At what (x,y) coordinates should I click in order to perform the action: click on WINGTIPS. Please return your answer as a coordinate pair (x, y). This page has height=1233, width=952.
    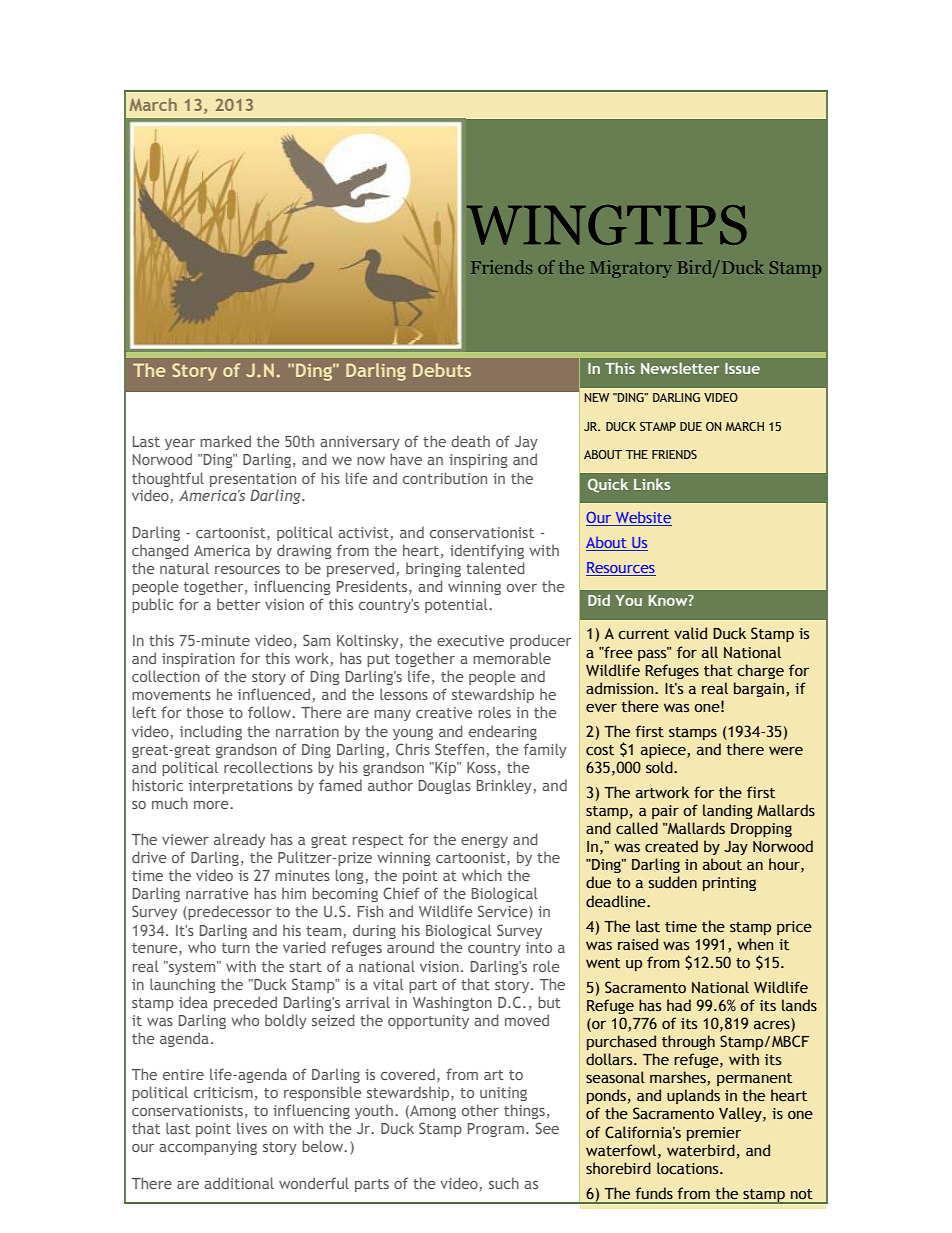
    Looking at the image, I should click on (607, 225).
